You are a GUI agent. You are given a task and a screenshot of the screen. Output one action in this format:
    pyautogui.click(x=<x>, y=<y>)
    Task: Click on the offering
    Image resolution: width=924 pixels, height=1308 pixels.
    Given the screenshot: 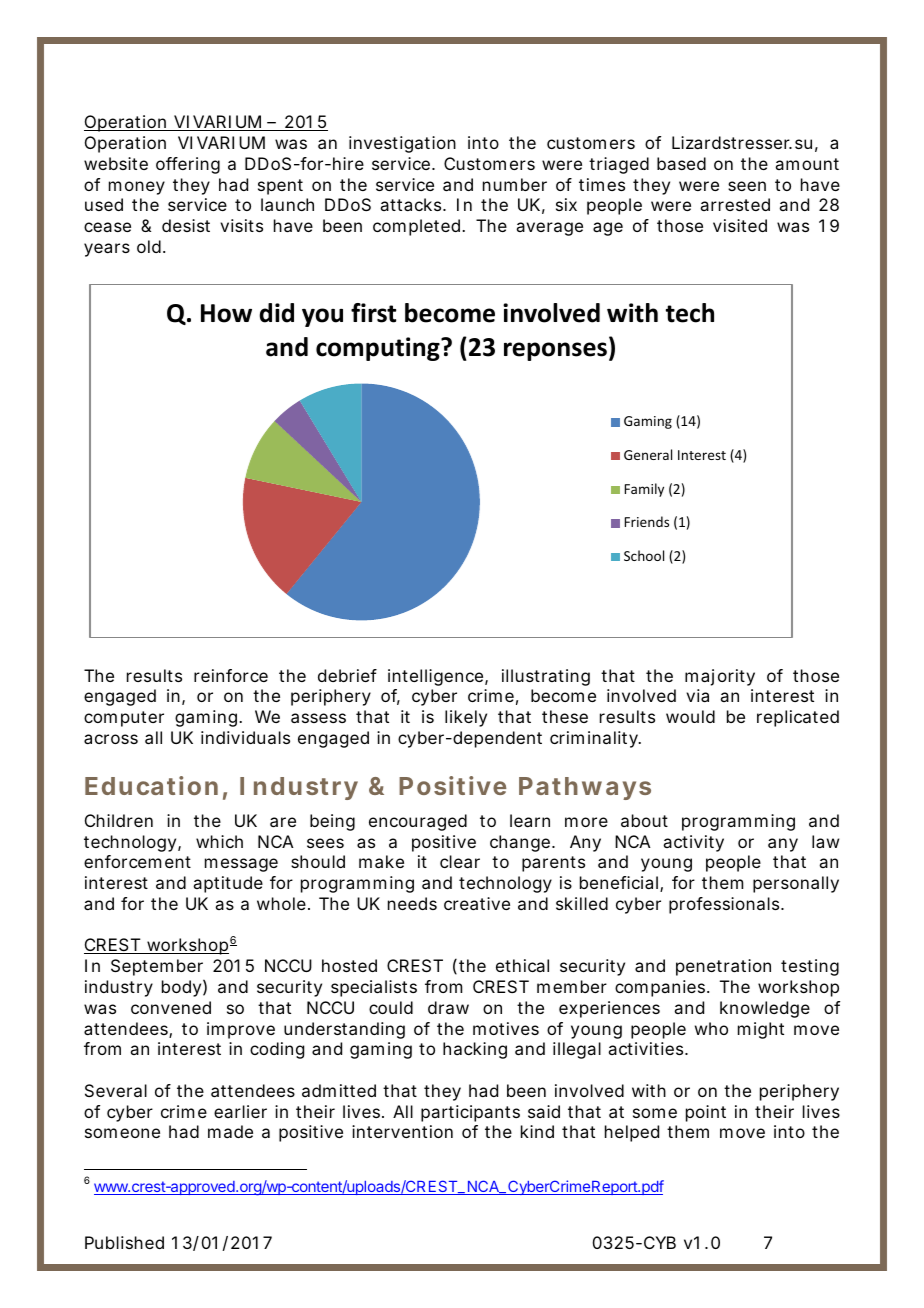 What is the action you would take?
    pyautogui.click(x=188, y=165)
